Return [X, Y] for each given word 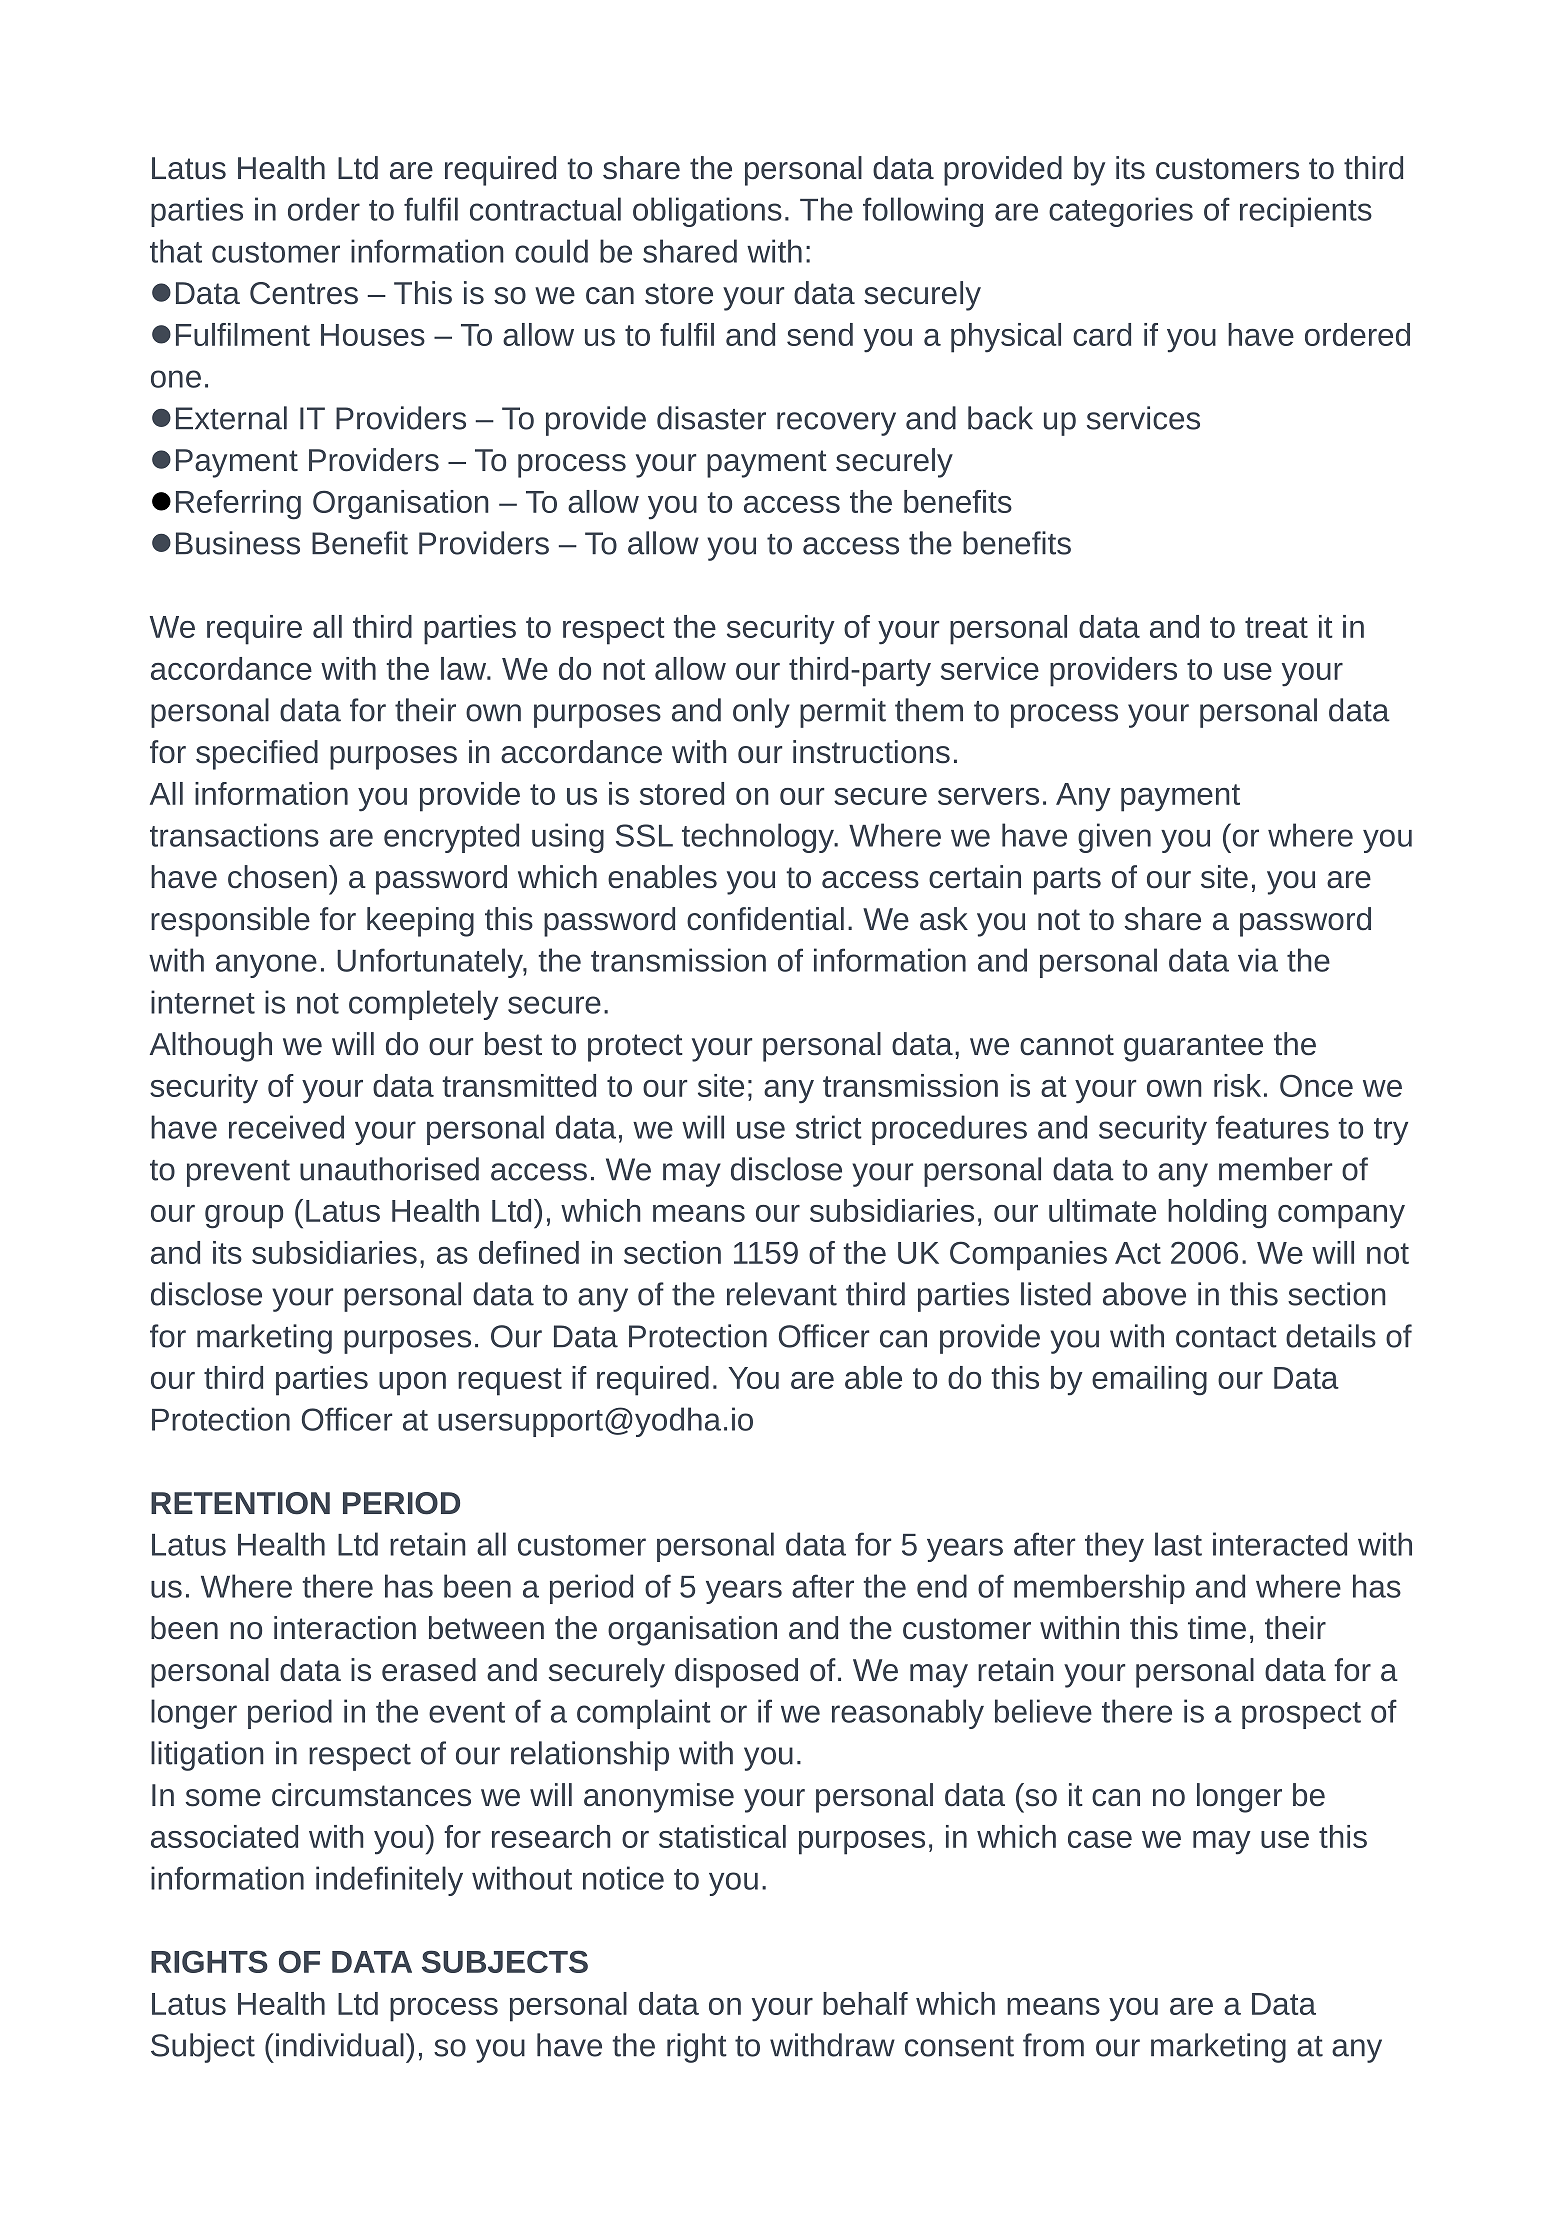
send [820, 334]
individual [340, 2045]
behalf [865, 2003]
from [1053, 2045]
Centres [304, 293]
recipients [1306, 212]
